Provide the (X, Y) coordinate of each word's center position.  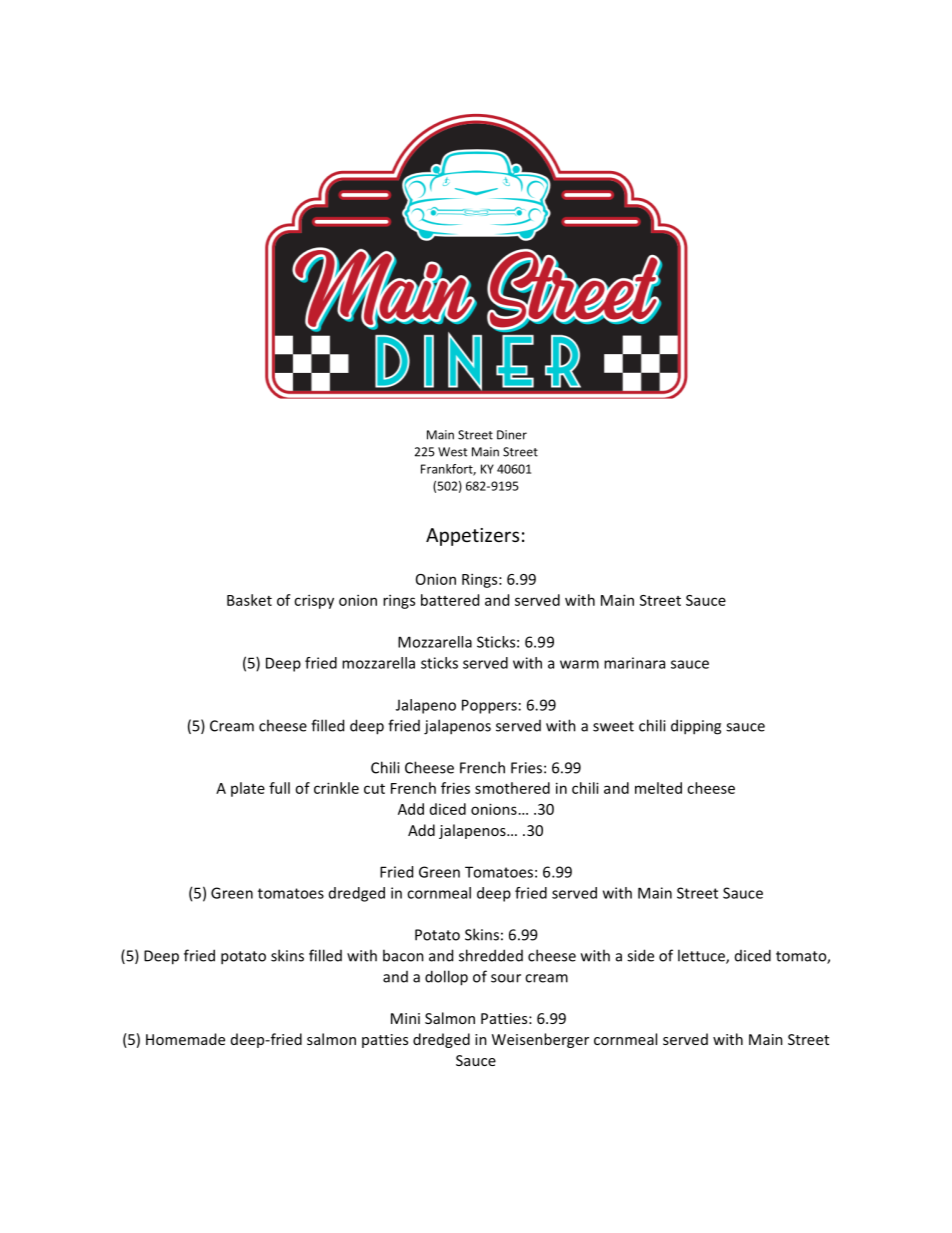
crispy (314, 601)
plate (248, 789)
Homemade (185, 1039)
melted (658, 788)
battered (450, 600)
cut (374, 789)
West (452, 452)
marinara (634, 663)
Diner (512, 435)
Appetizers (472, 537)
